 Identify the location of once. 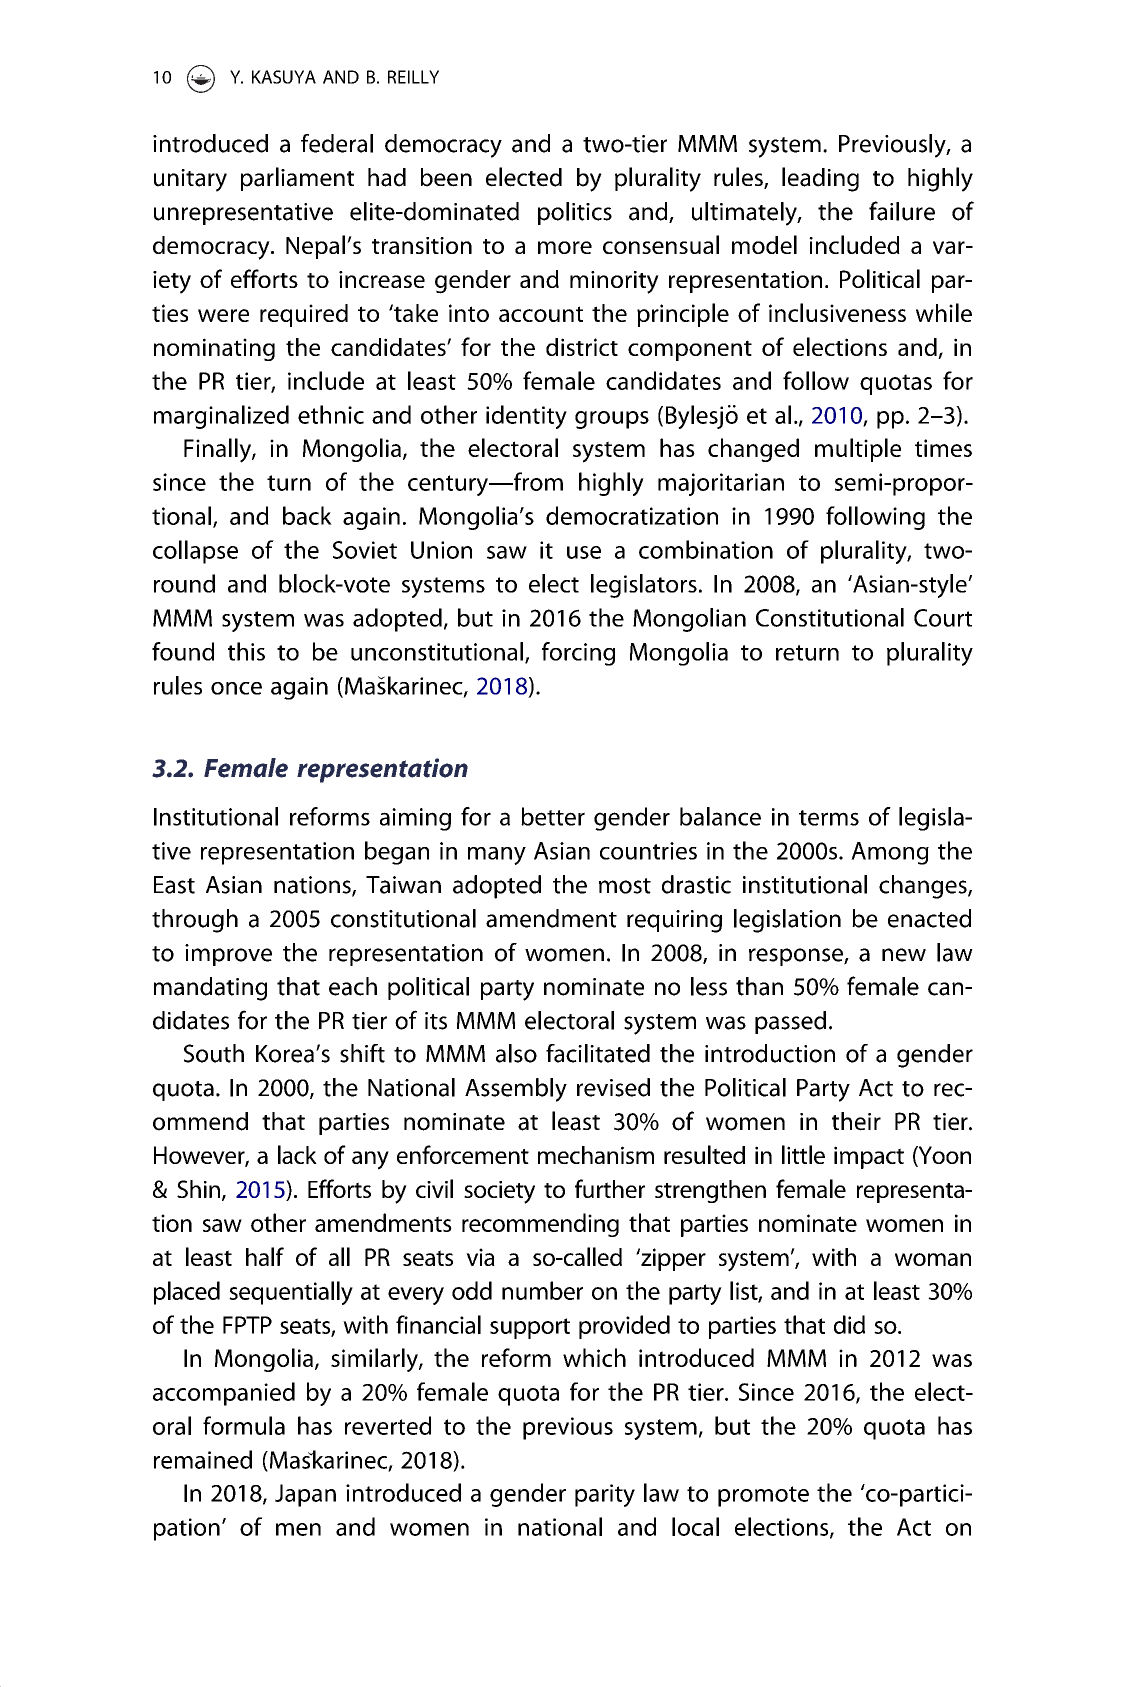
(236, 688).
